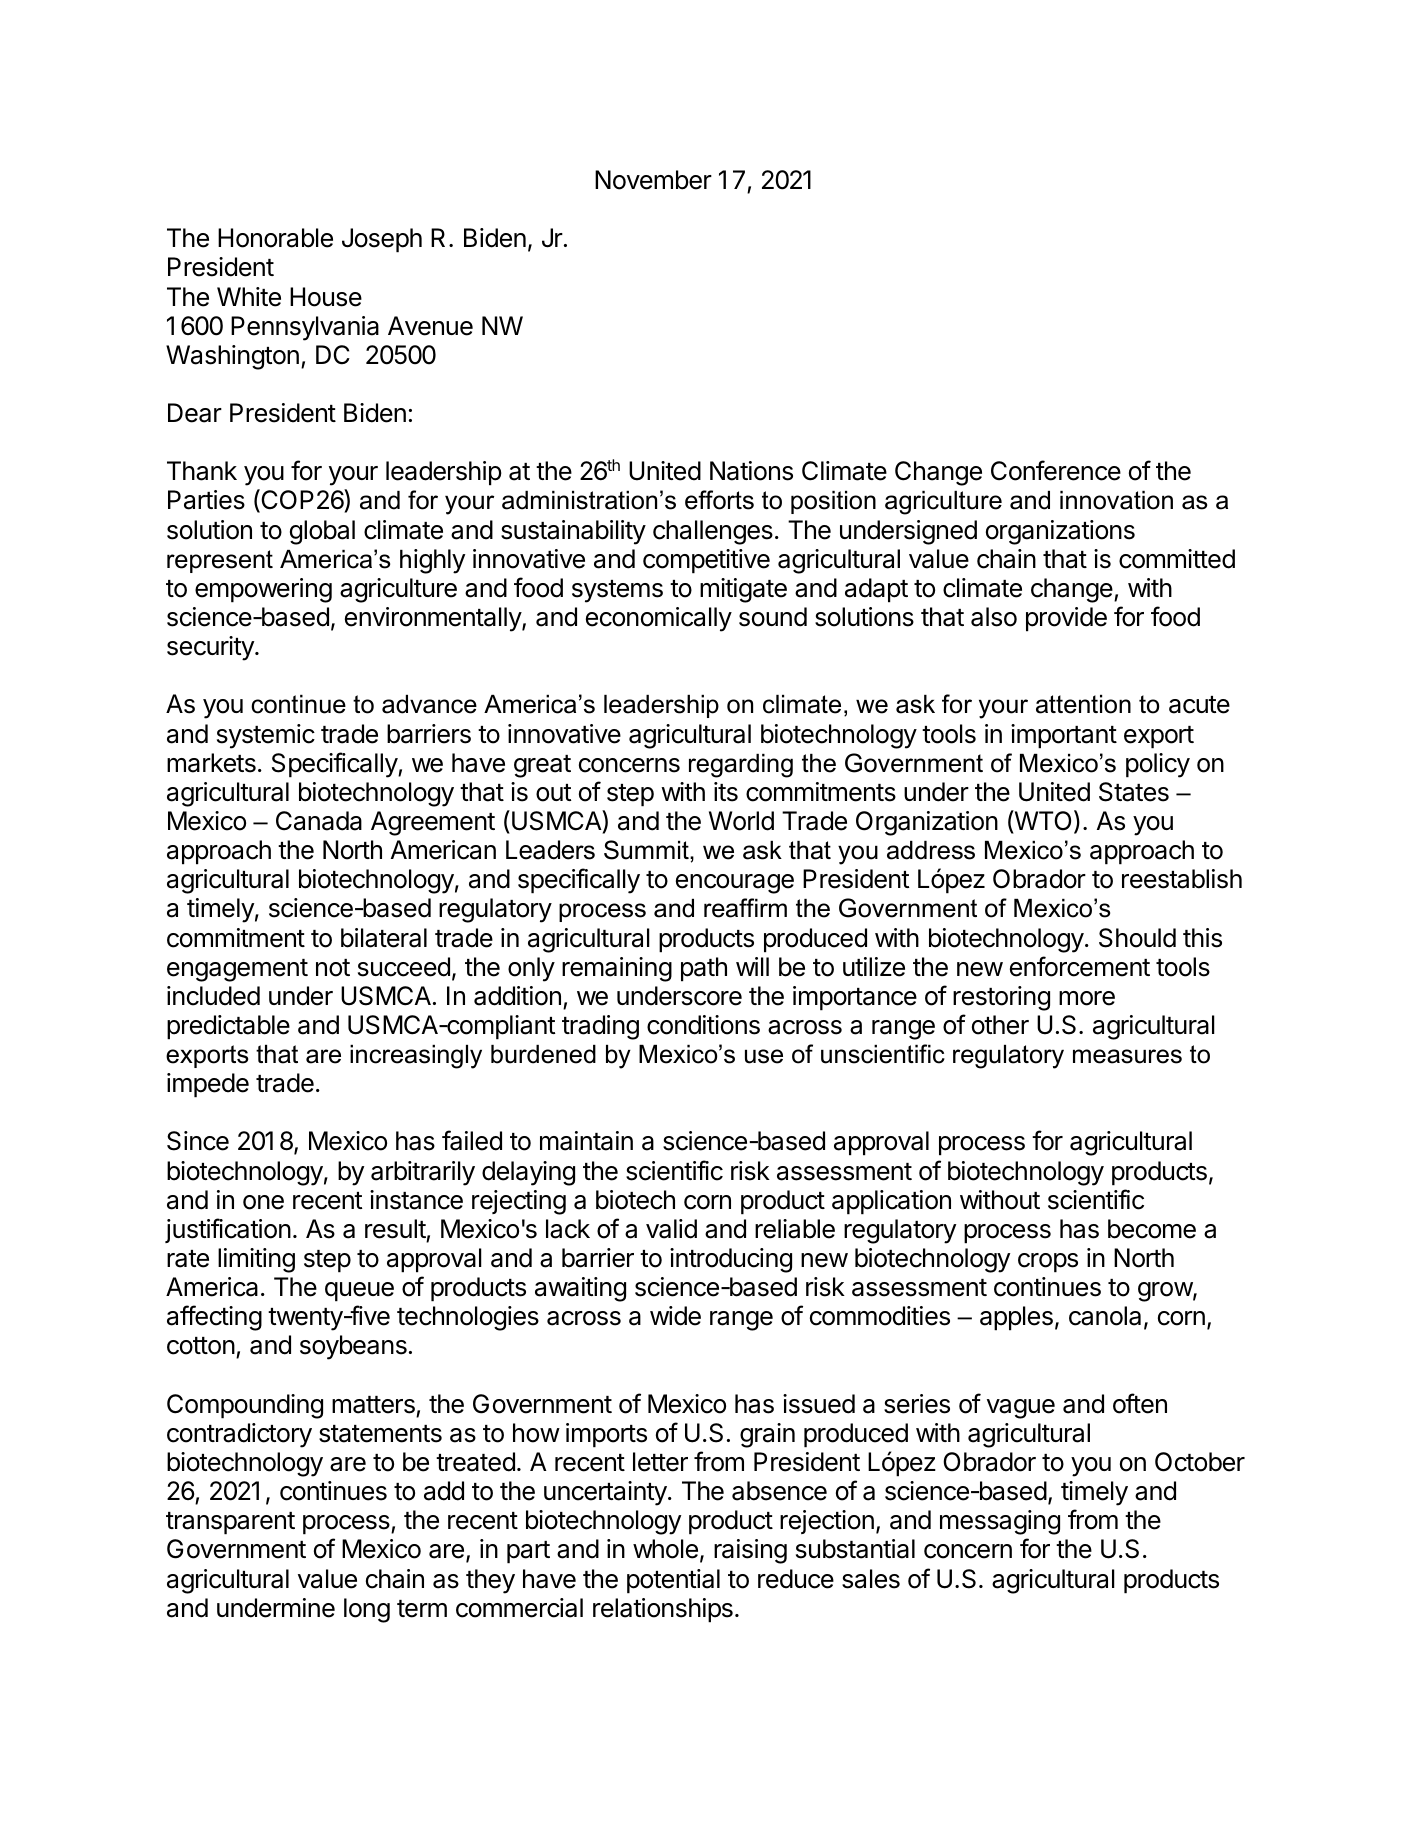 The image size is (1410, 1824). Describe the element at coordinates (1105, 1316) in the page. I see `canola` at that location.
